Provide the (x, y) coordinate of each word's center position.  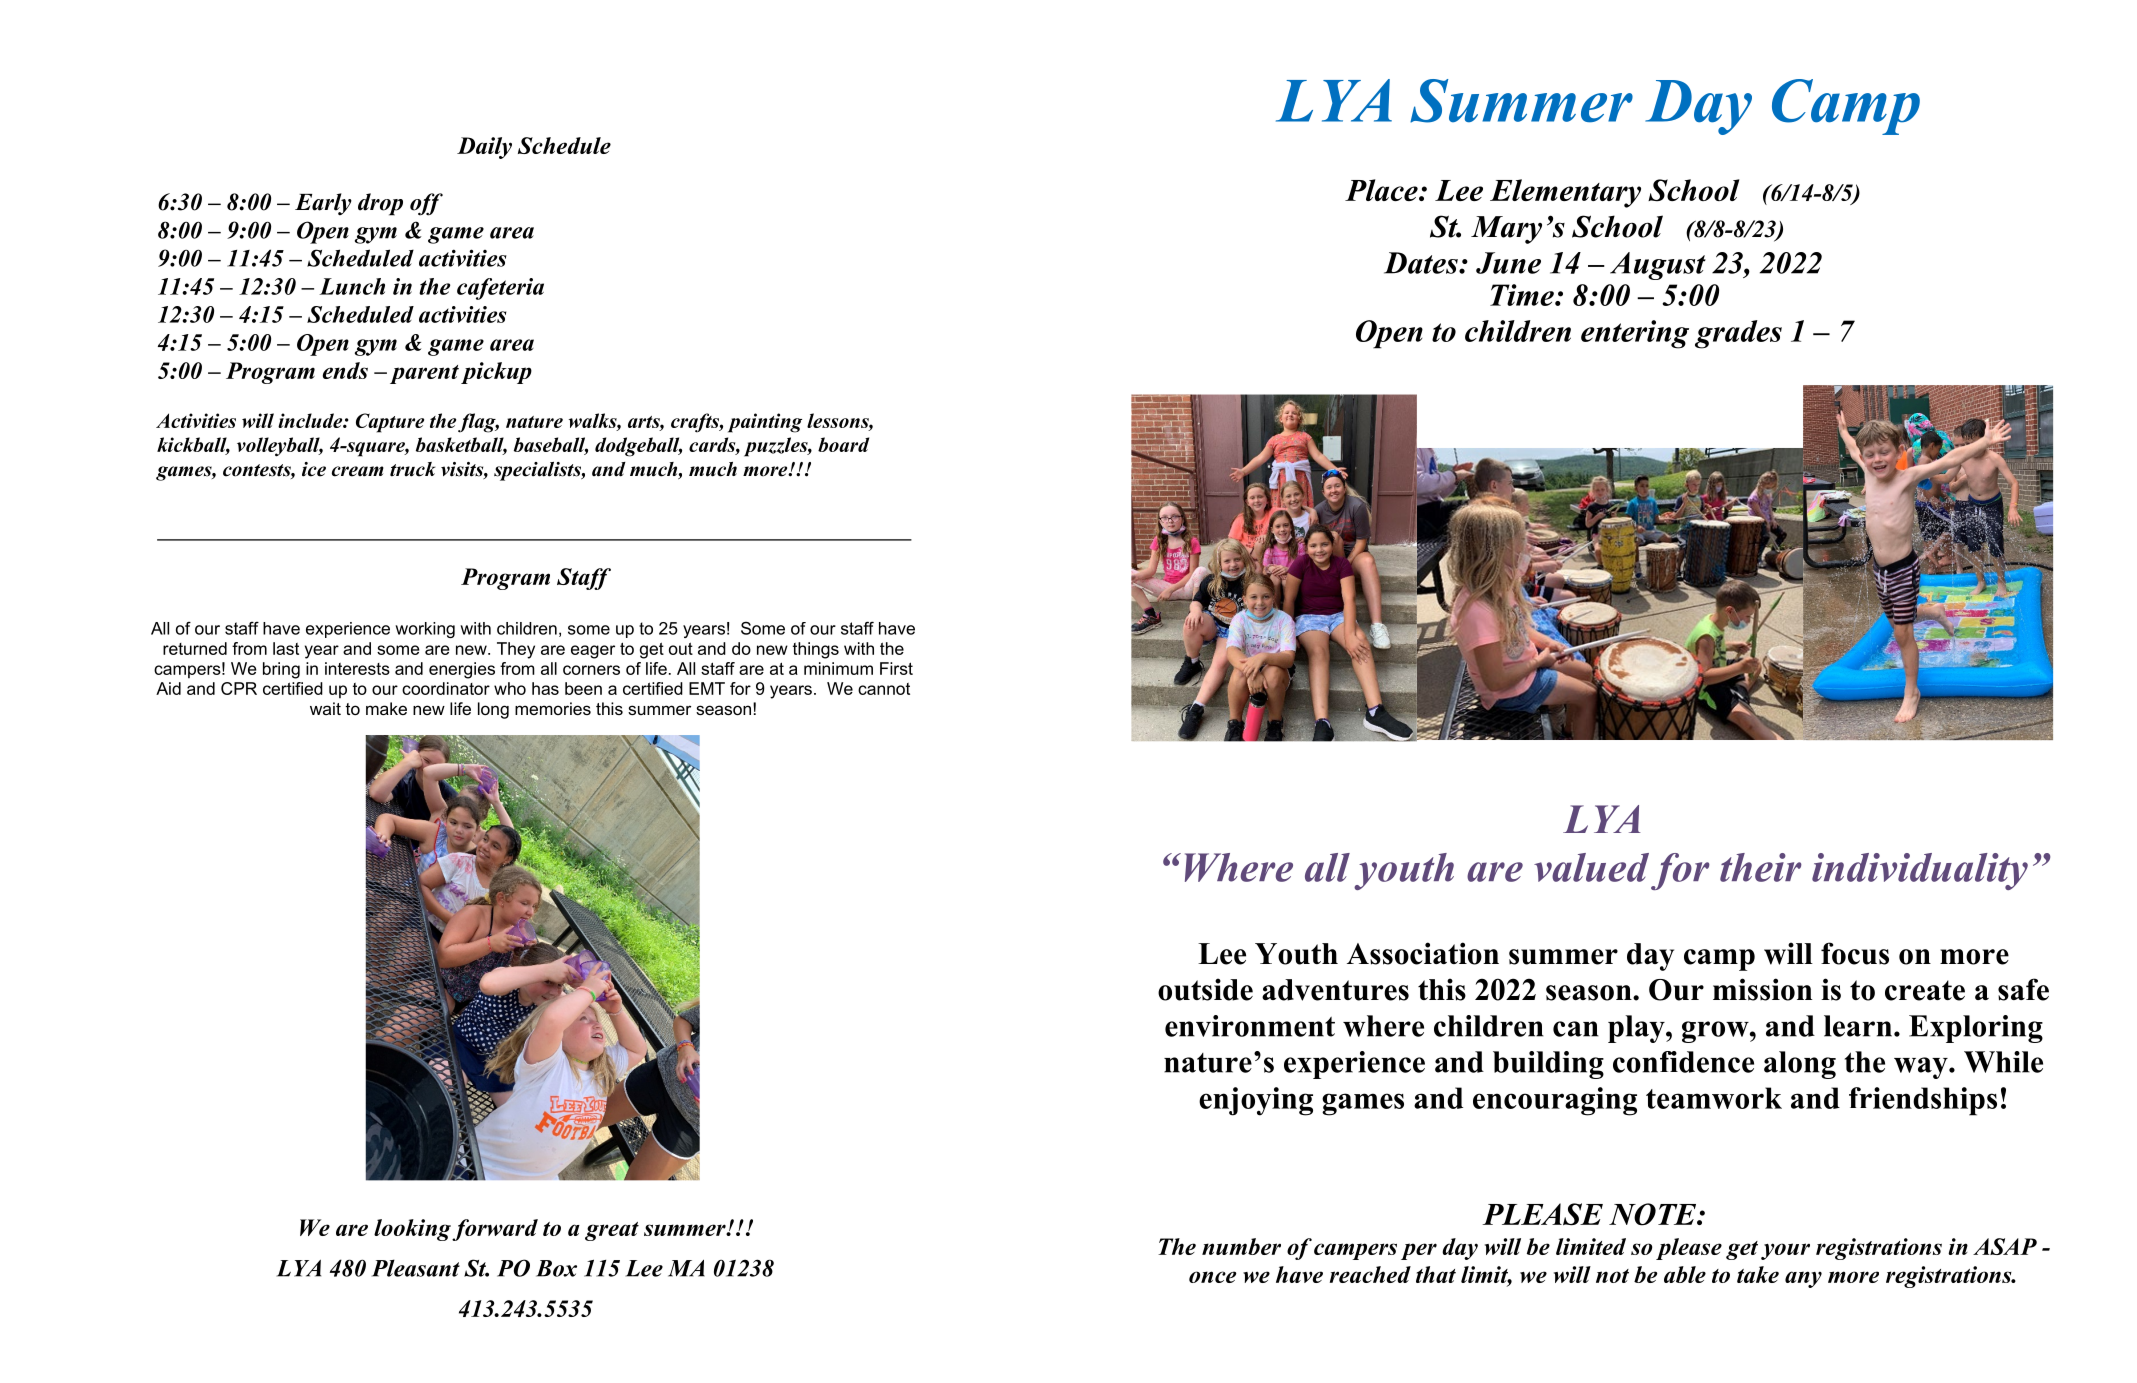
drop (380, 204)
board (843, 444)
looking (412, 1230)
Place (1382, 190)
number (1241, 1246)
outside (1205, 989)
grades (1738, 334)
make (386, 708)
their (1761, 867)
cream (358, 471)
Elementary (1565, 193)
